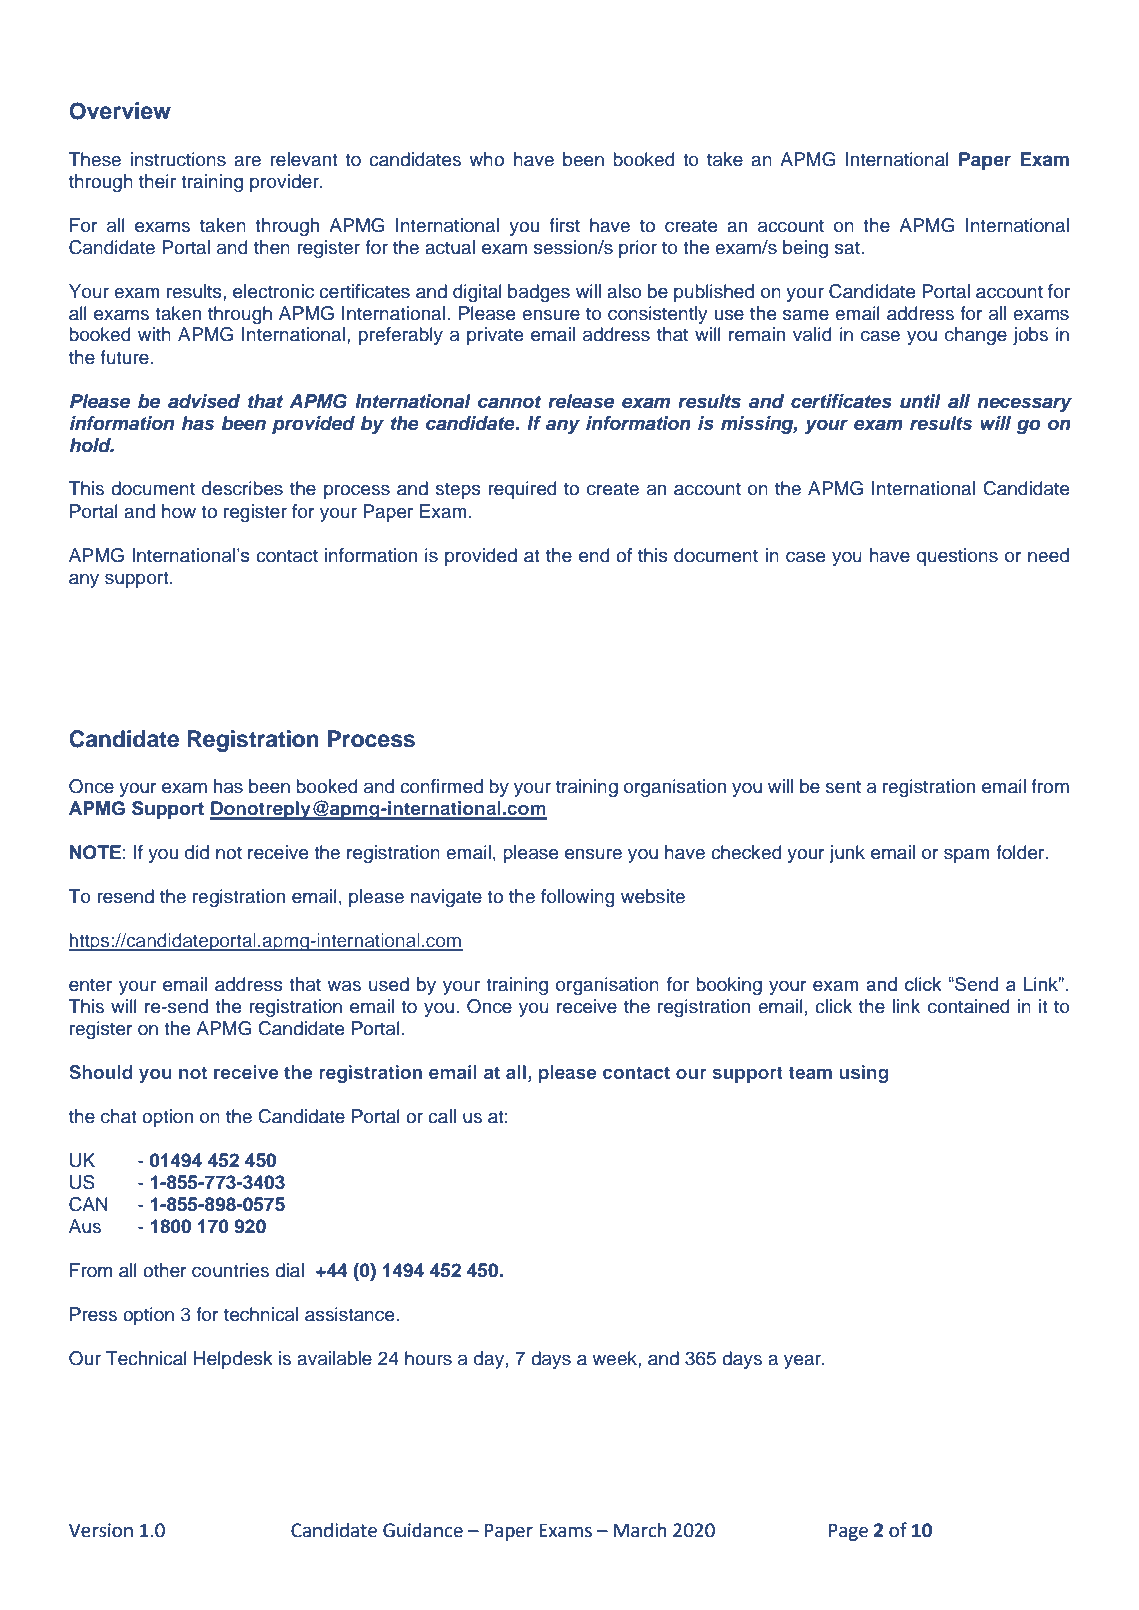 This document has width=1139, height=1610. I want to click on Version, so click(101, 1530).
